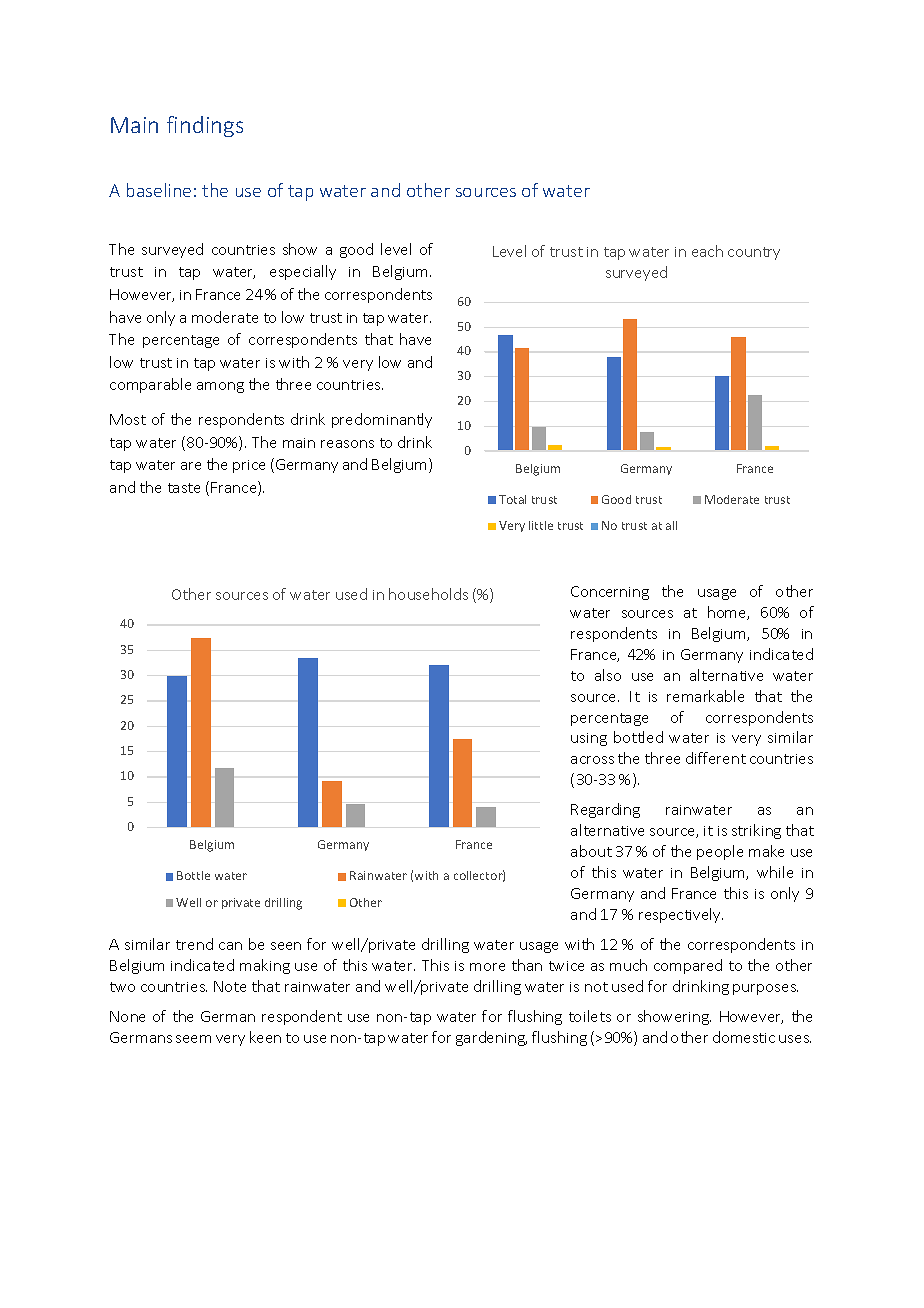 The height and width of the document is (1308, 924). What do you see at coordinates (707, 251) in the document?
I see `each` at bounding box center [707, 251].
